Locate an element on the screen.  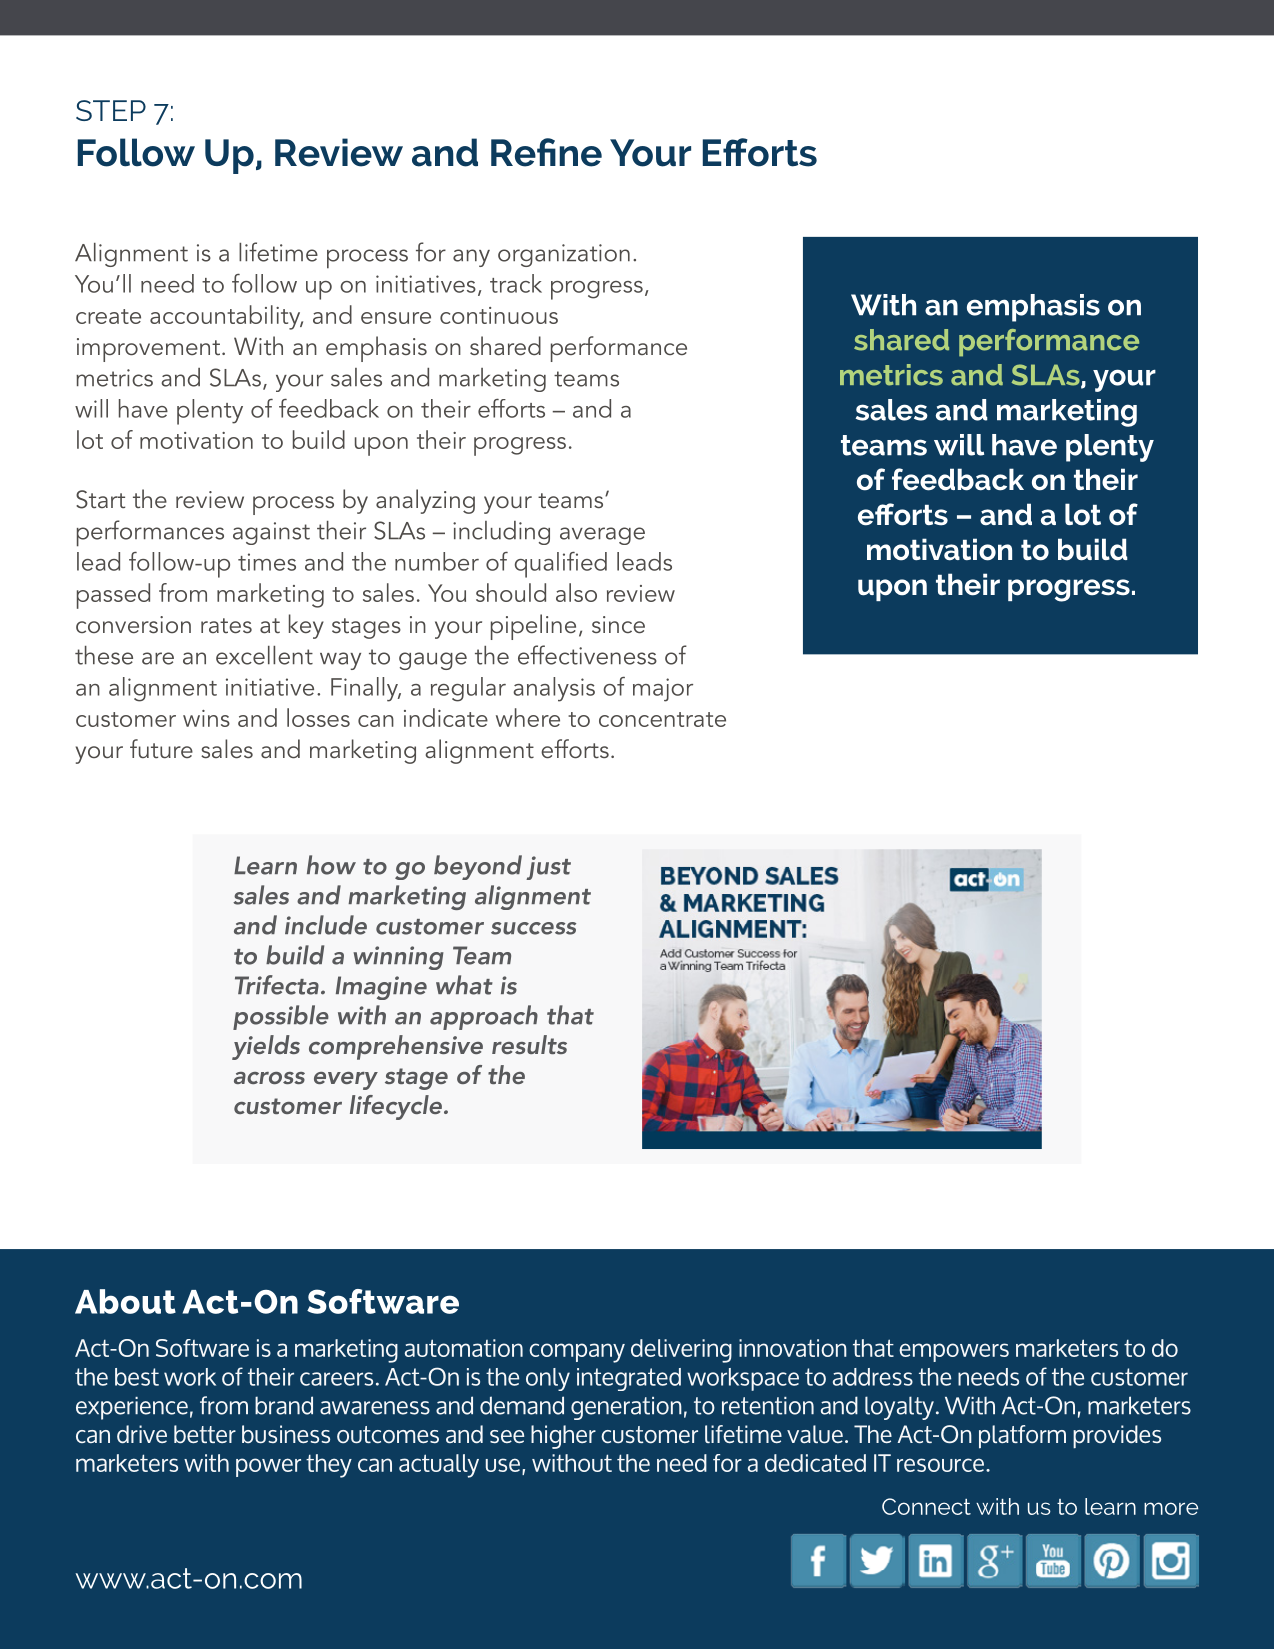
average is located at coordinates (602, 536).
